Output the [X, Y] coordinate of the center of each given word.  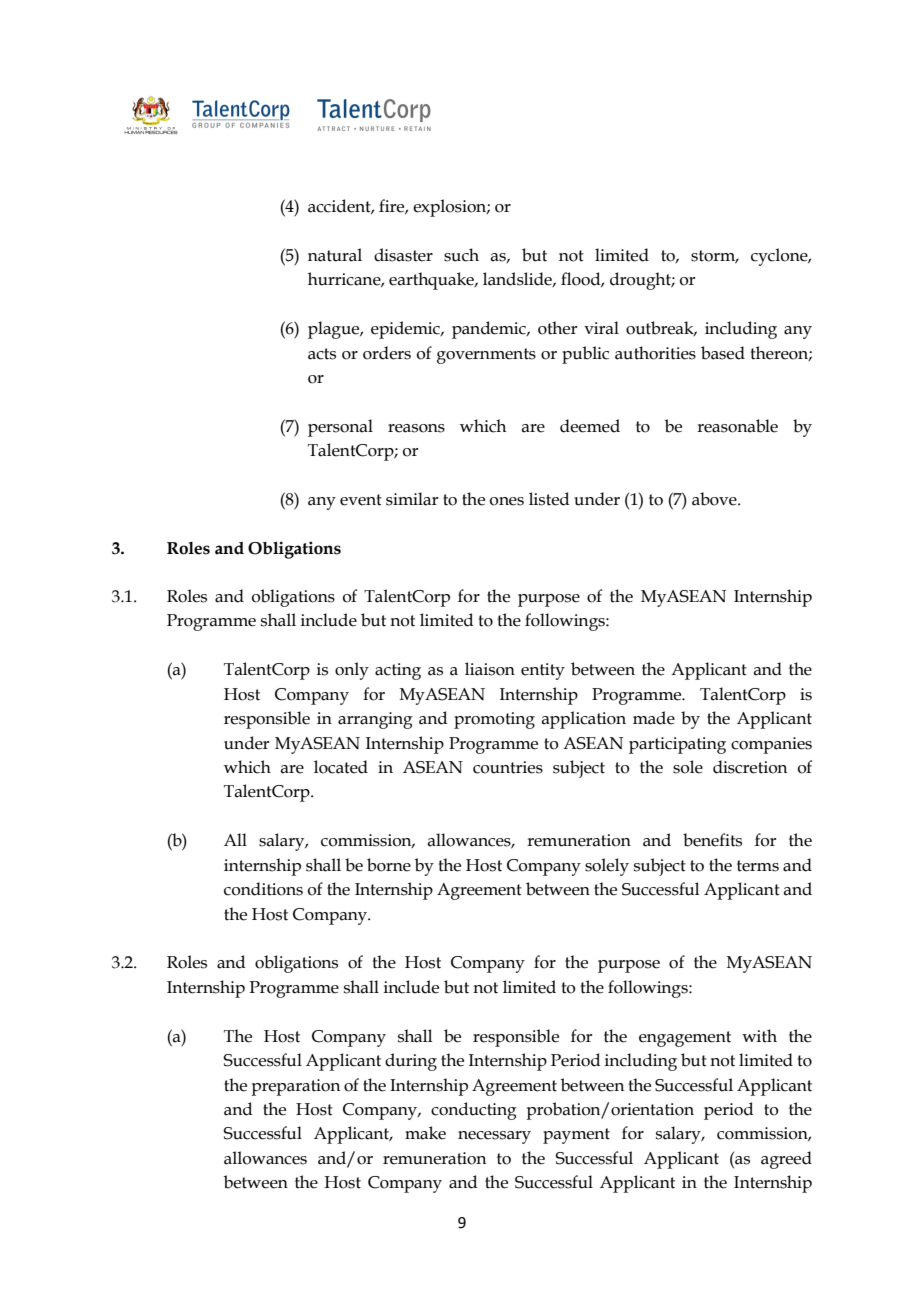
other [557, 328]
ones [507, 501]
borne [389, 865]
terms [758, 866]
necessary [494, 1137]
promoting [494, 720]
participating [677, 745]
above [715, 499]
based [723, 353]
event [361, 500]
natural [335, 255]
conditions [263, 889]
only [352, 671]
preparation [295, 1087]
